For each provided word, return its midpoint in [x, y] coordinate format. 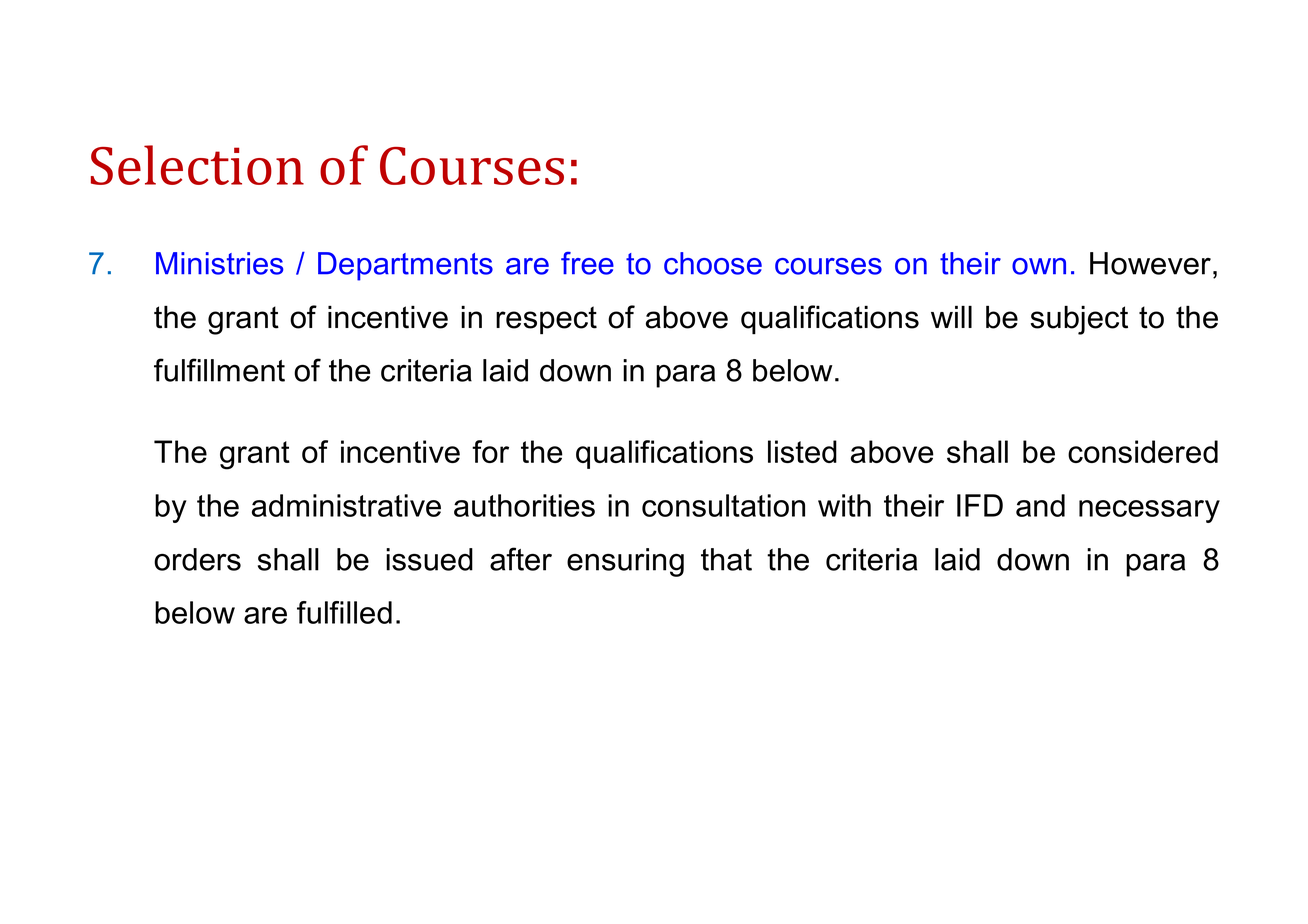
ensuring [625, 562]
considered [1143, 451]
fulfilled [344, 612]
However [1150, 263]
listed [802, 451]
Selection [197, 165]
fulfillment [219, 370]
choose [713, 263]
